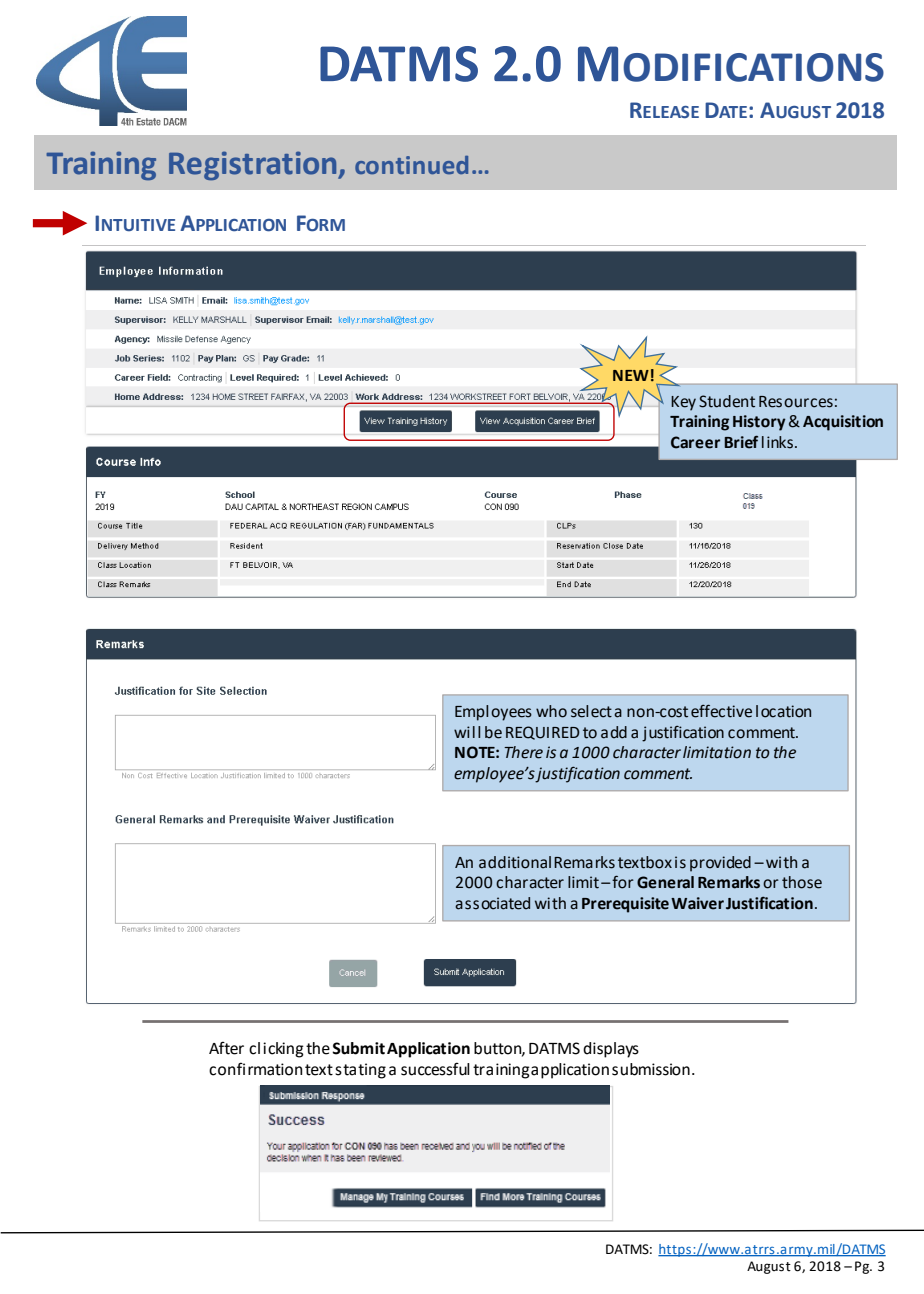  Describe the element at coordinates (720, 864) in the screenshot. I see `provided` at that location.
